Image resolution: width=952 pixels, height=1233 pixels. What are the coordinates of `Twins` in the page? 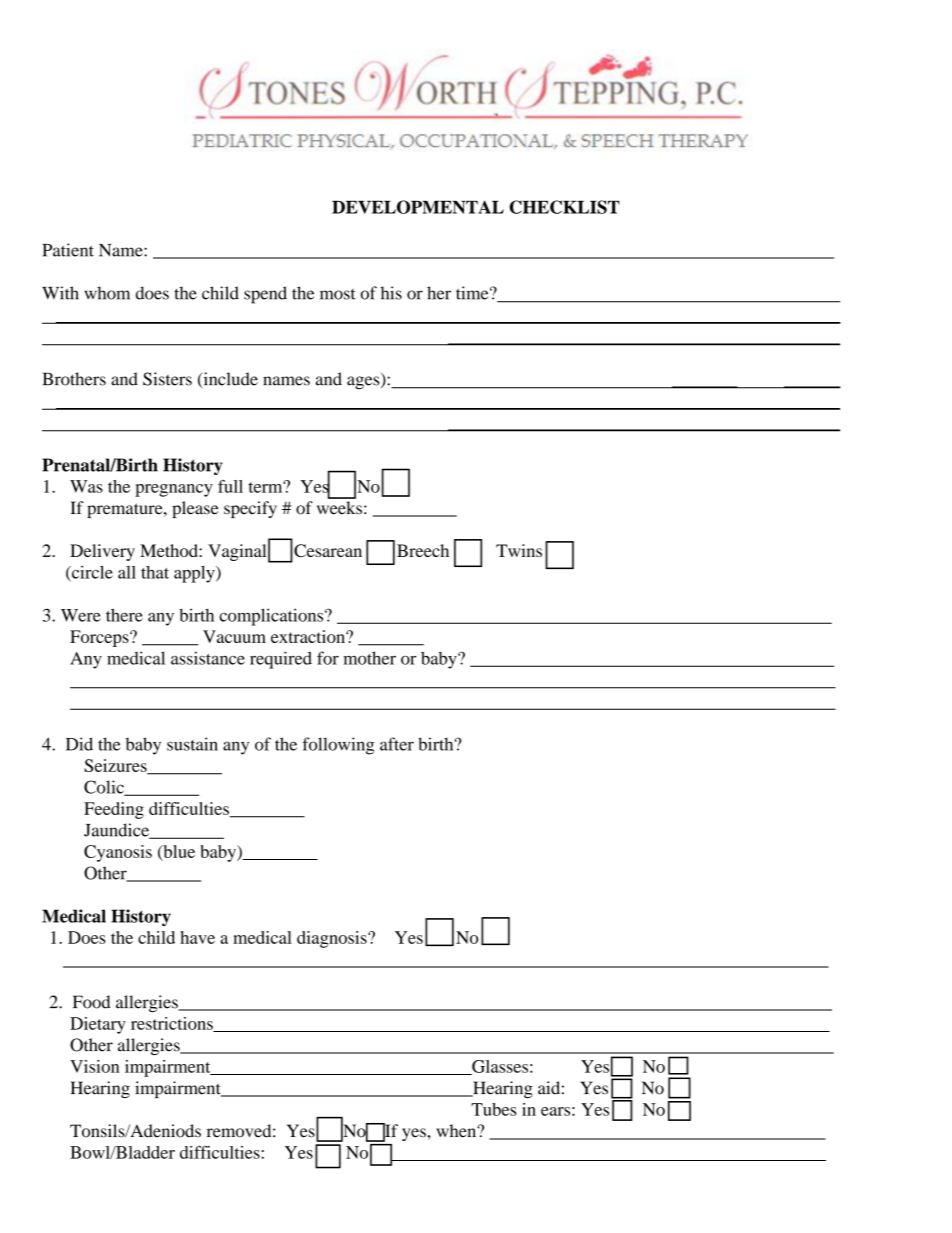 It's located at (519, 550).
